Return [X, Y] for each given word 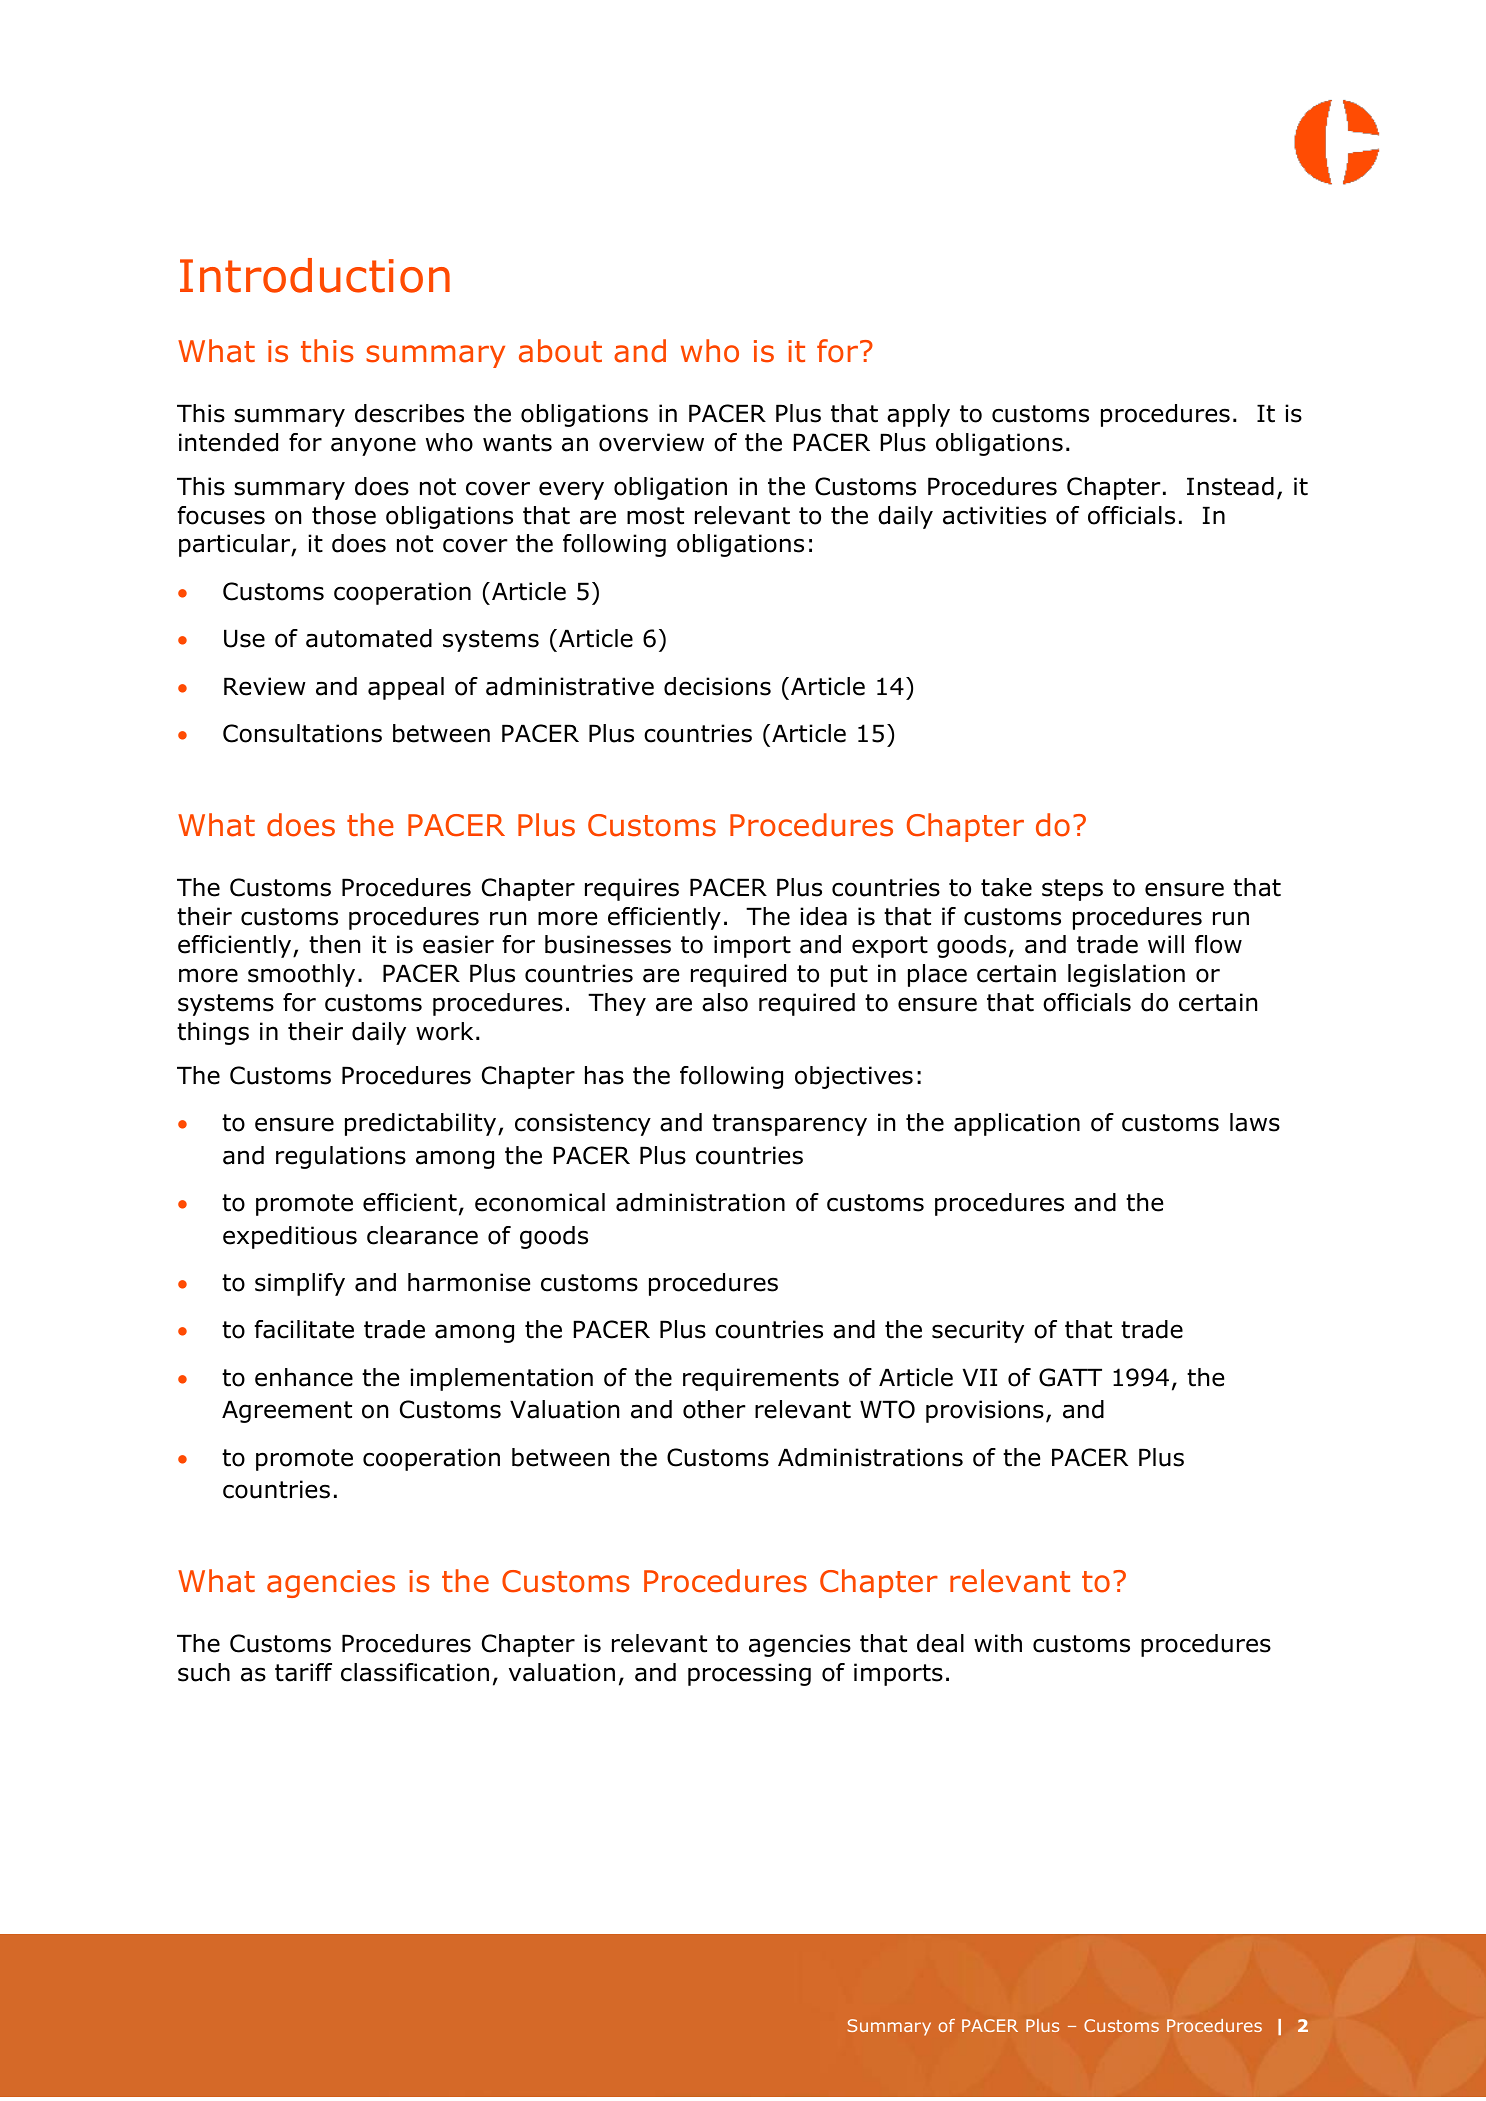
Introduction [315, 275]
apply [918, 415]
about [560, 351]
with [998, 1643]
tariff [303, 1672]
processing [749, 1674]
